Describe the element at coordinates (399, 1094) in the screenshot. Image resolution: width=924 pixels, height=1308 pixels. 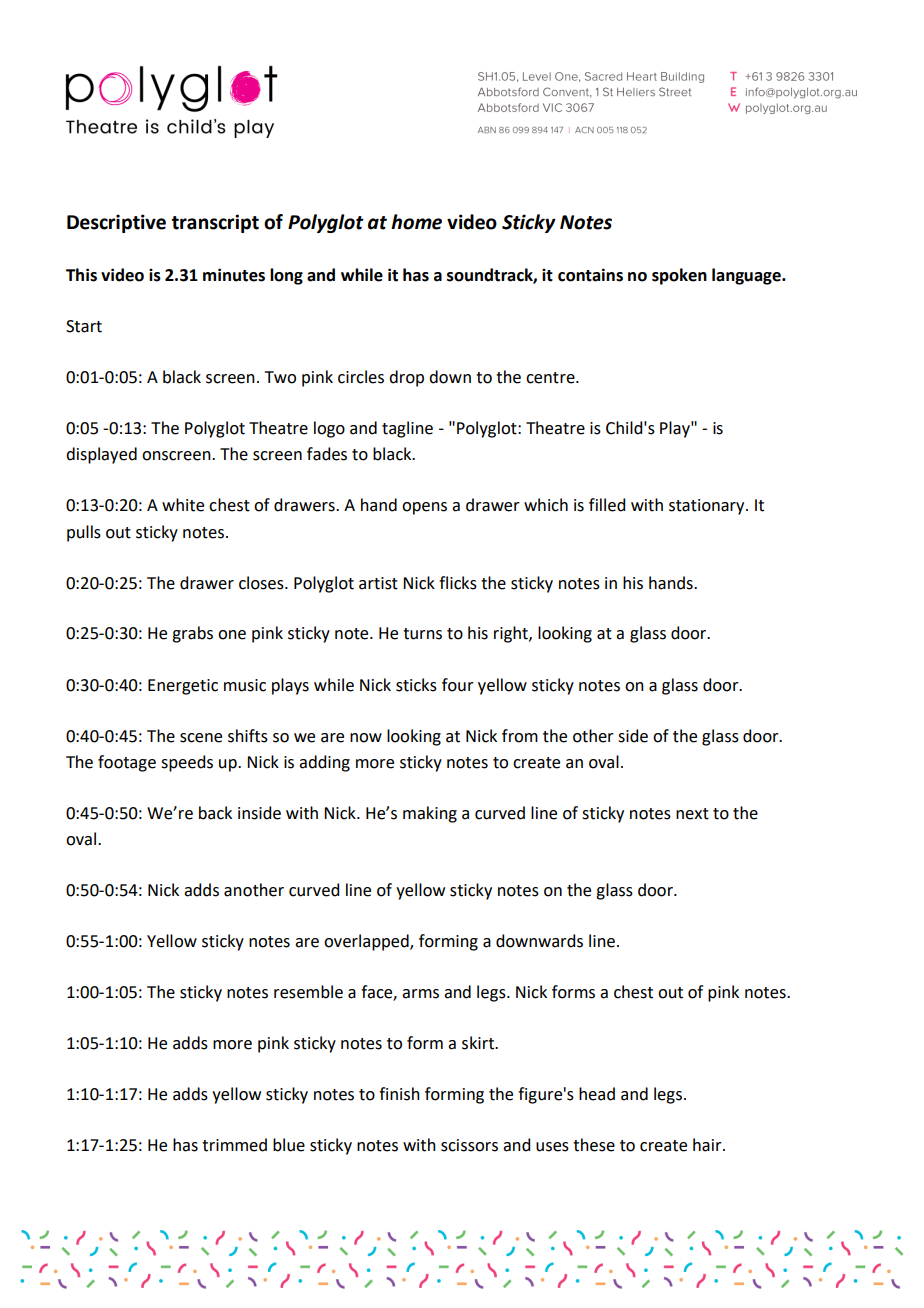
I see `finish` at that location.
